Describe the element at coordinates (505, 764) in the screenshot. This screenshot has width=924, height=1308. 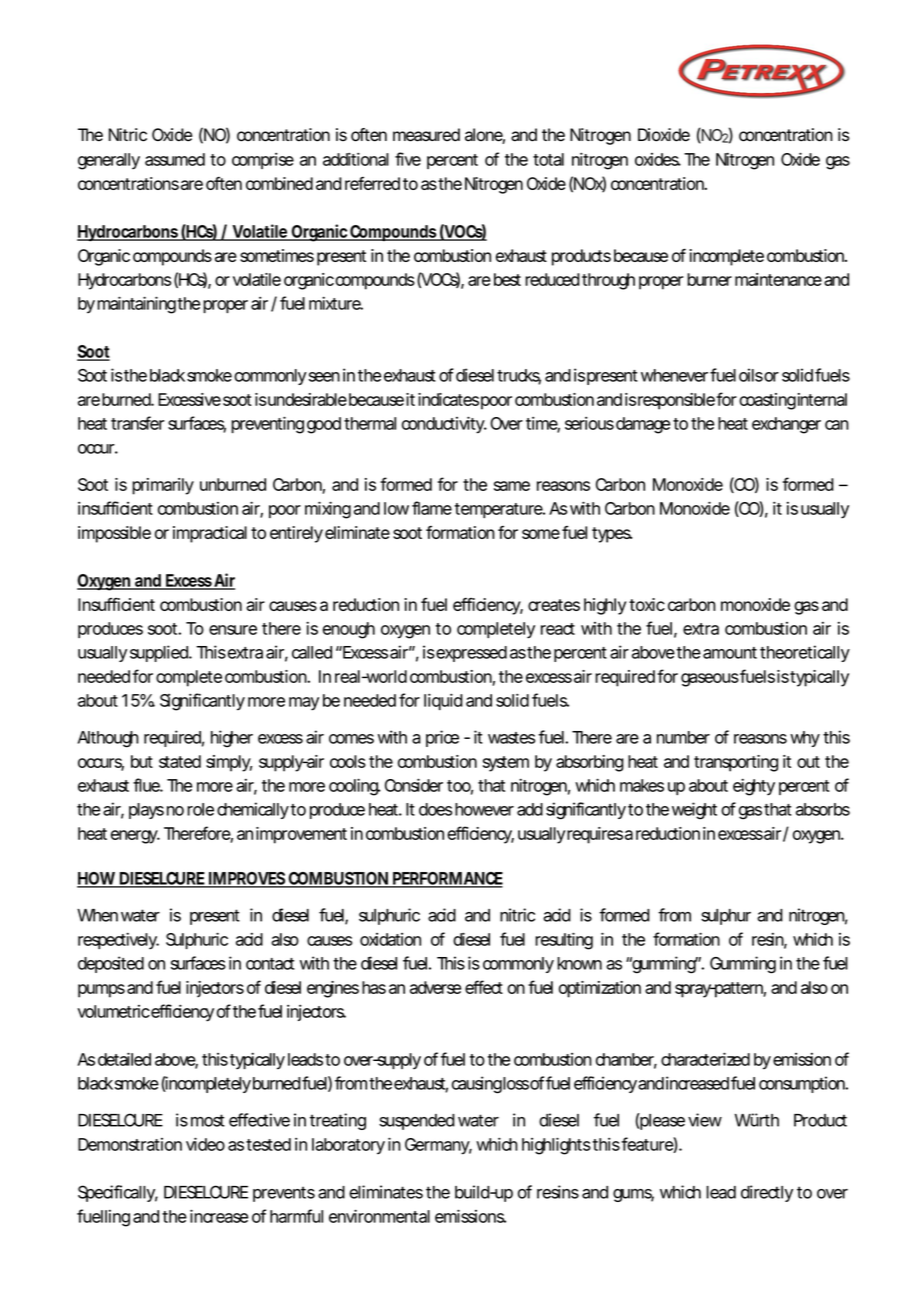
I see `system` at that location.
